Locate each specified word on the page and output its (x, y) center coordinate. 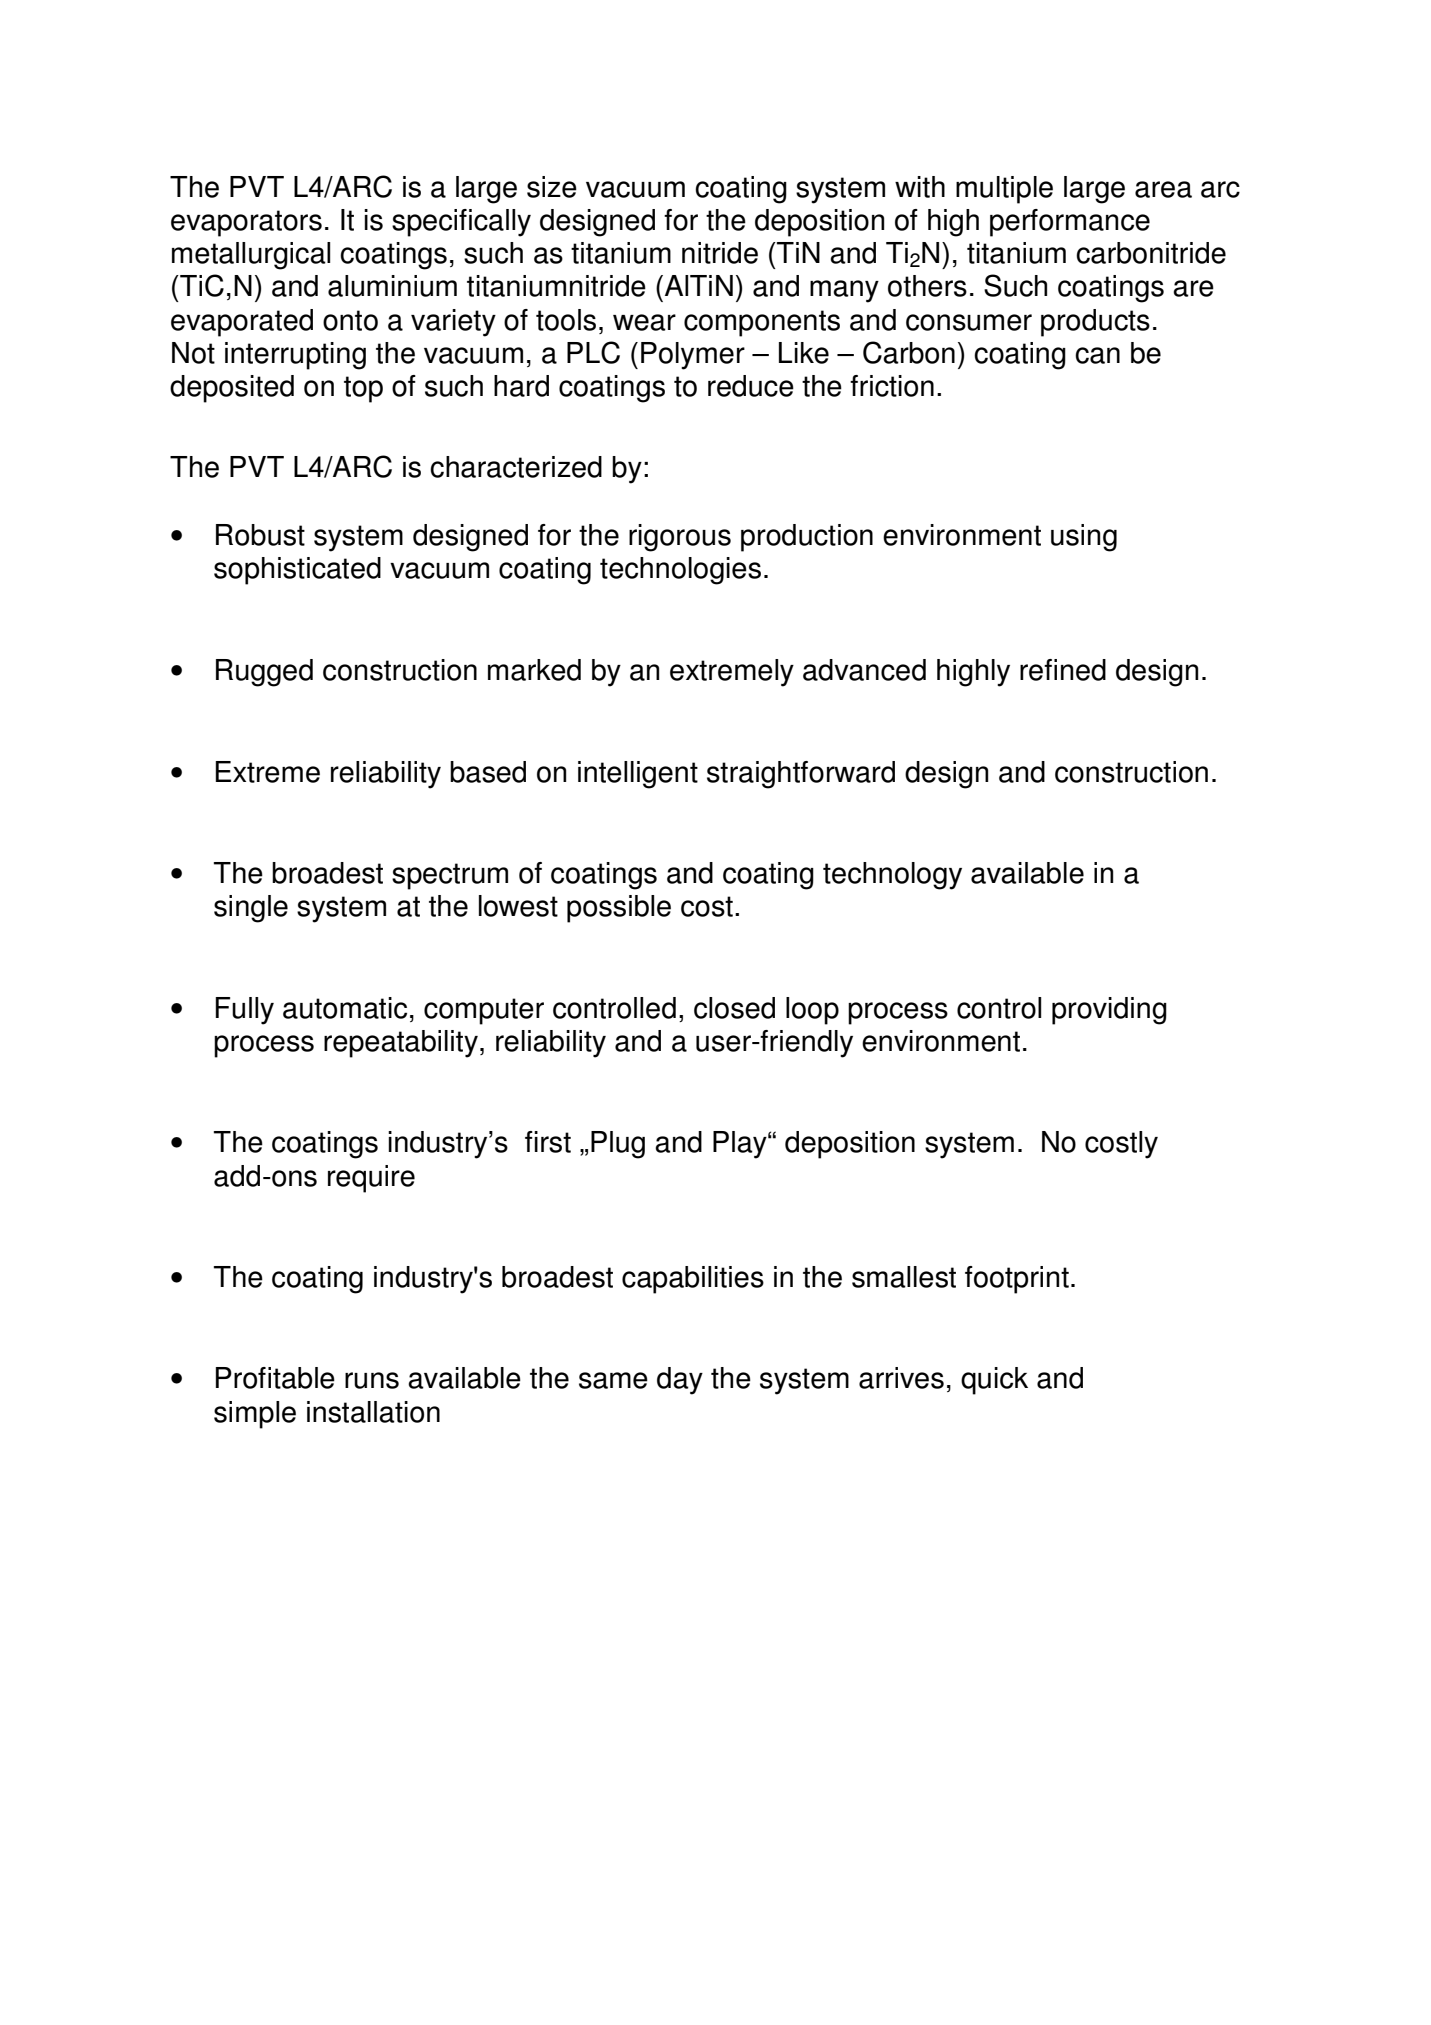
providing (1109, 1011)
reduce (751, 386)
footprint (1017, 1280)
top (363, 389)
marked (534, 670)
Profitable (275, 1378)
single (251, 909)
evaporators (246, 223)
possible (619, 909)
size (552, 187)
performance (1070, 223)
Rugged (264, 673)
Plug (618, 1145)
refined (1063, 670)
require (371, 1179)
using (1084, 538)
